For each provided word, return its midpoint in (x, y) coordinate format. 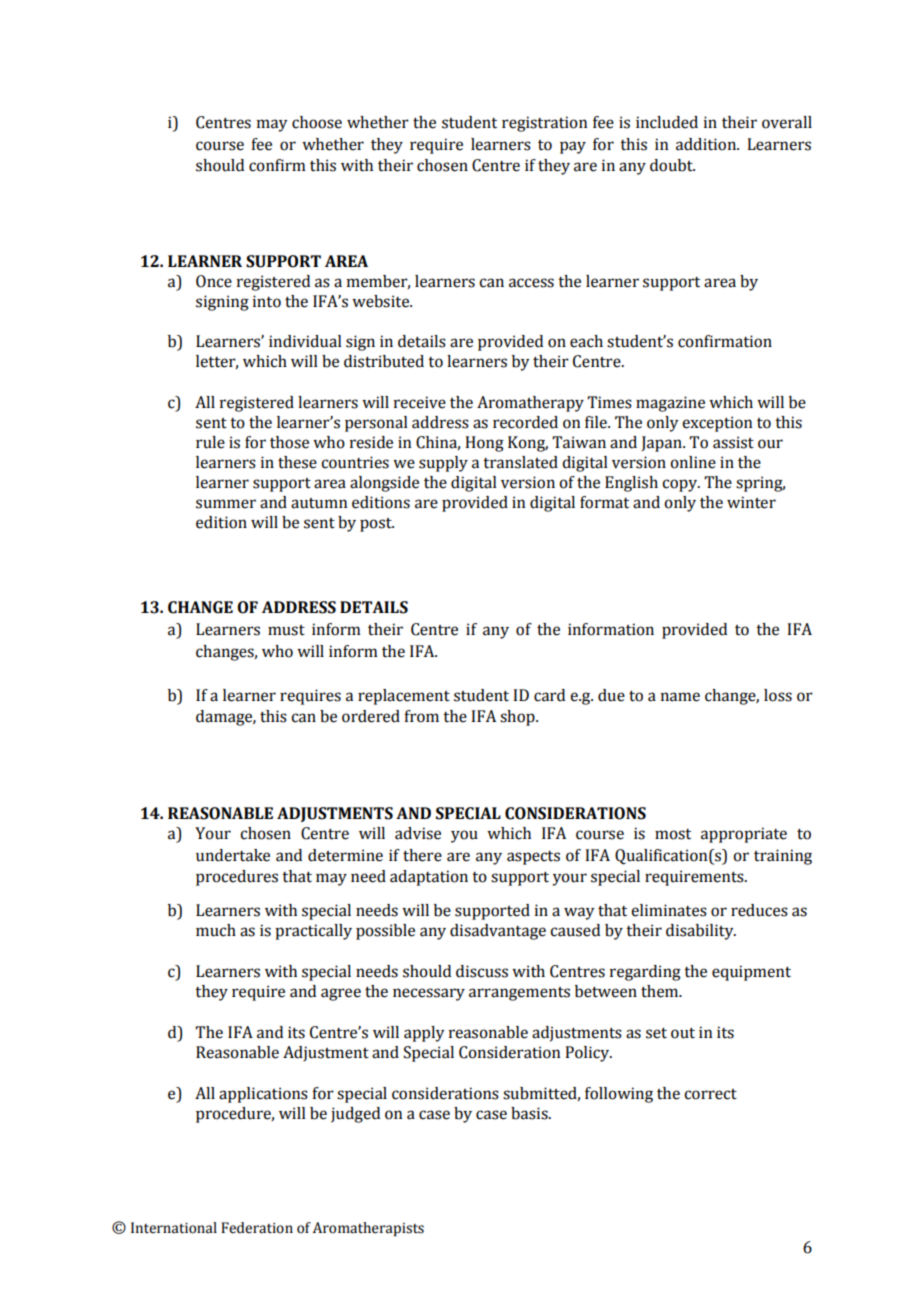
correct (710, 1094)
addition (707, 144)
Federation (257, 1228)
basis (530, 1113)
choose (317, 122)
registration (544, 124)
